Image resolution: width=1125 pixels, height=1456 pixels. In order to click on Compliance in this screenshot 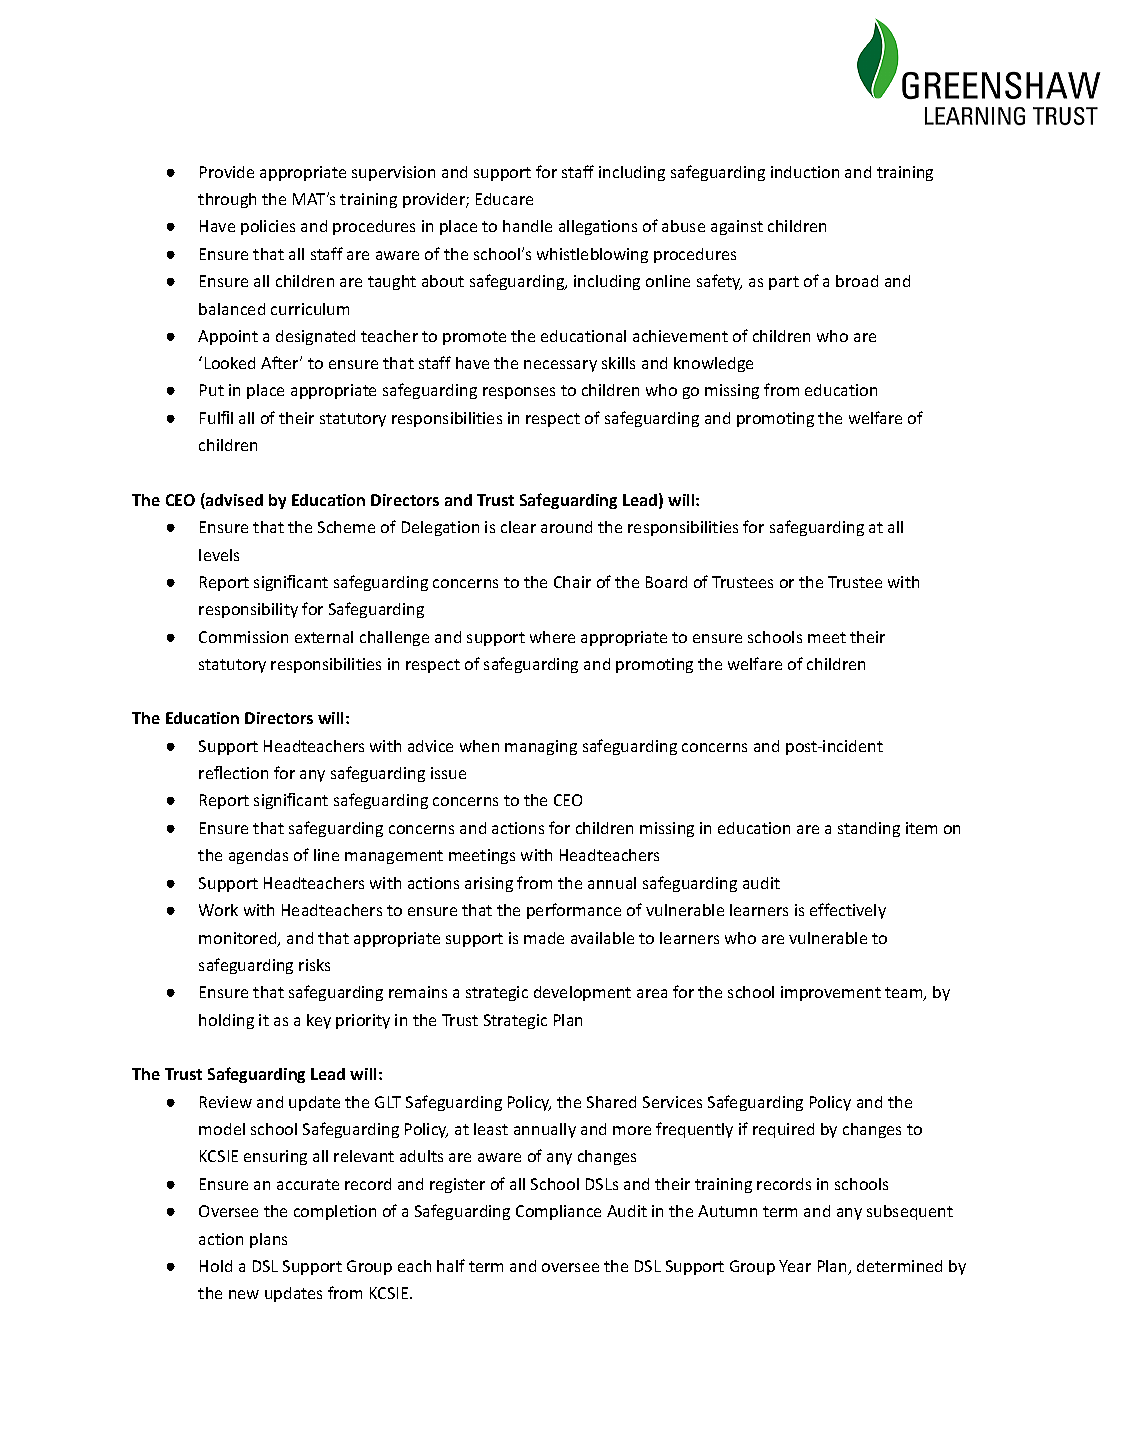, I will do `click(558, 1212)`.
